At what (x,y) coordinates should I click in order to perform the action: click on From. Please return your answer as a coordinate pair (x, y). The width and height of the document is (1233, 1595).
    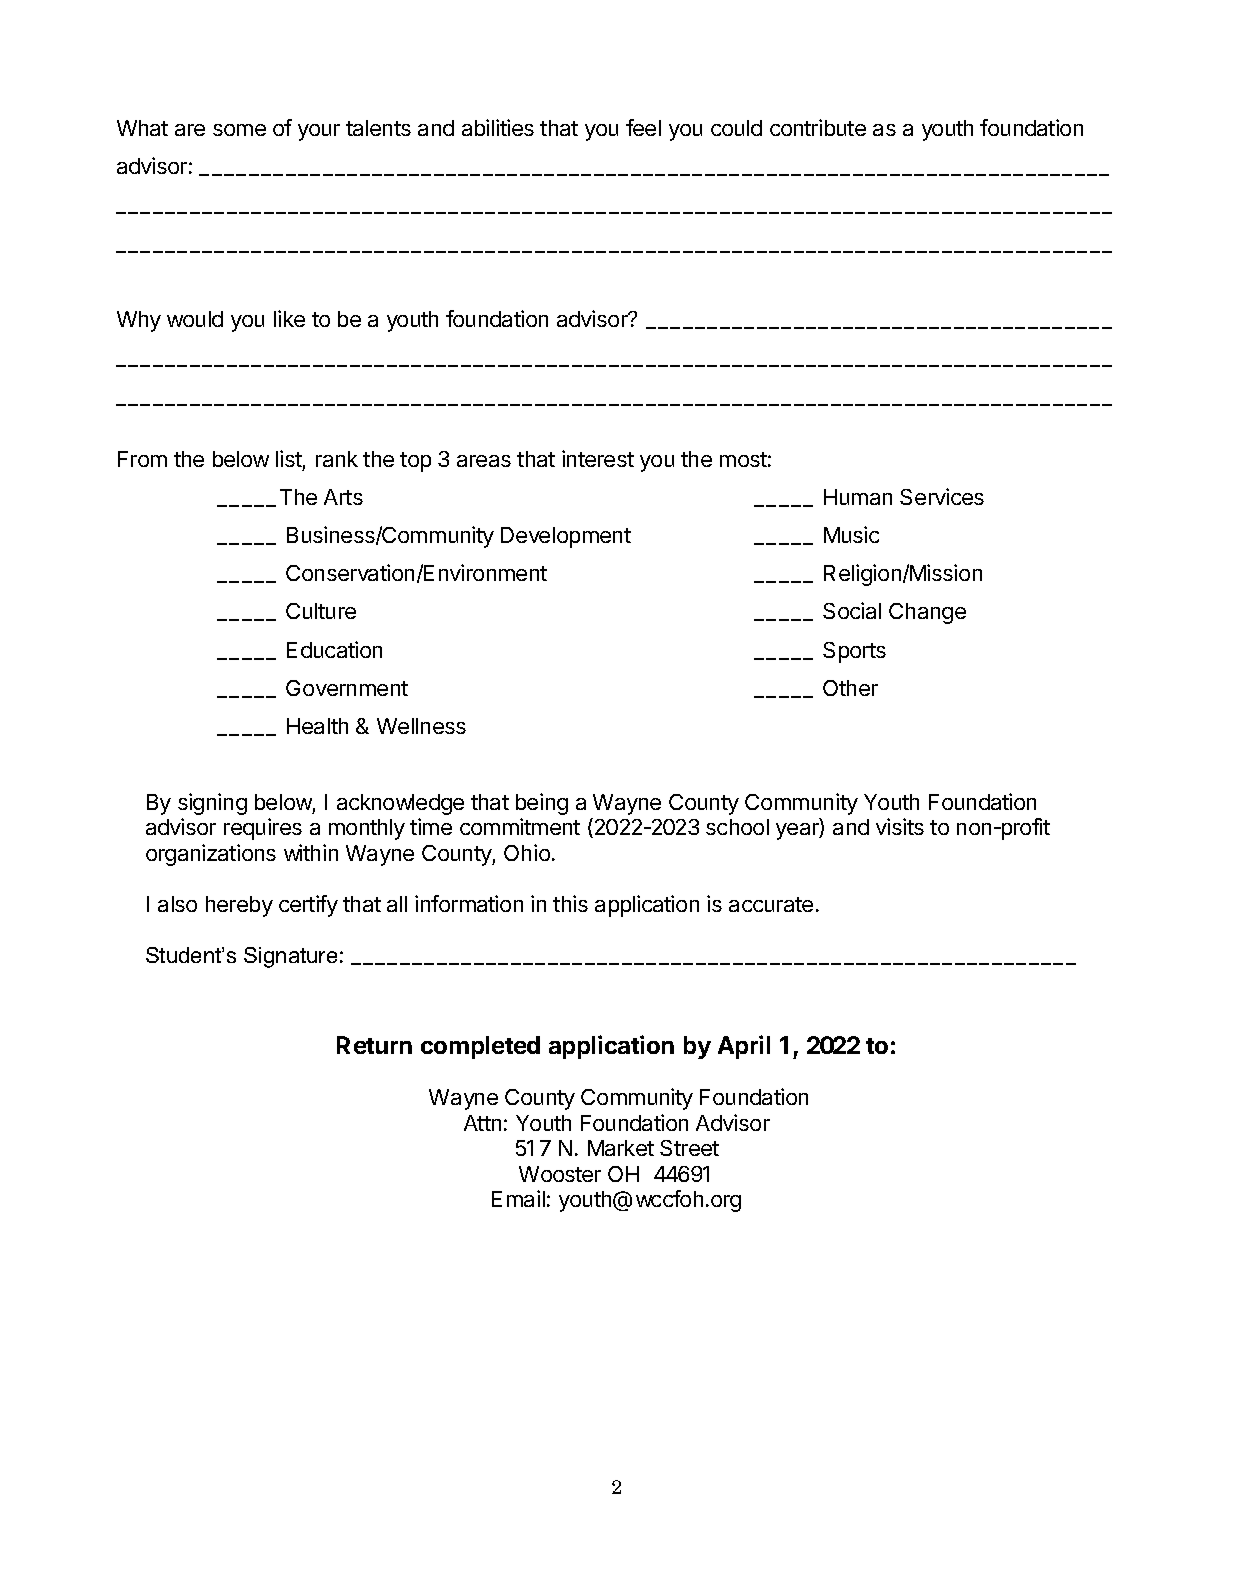
    Looking at the image, I should click on (142, 459).
